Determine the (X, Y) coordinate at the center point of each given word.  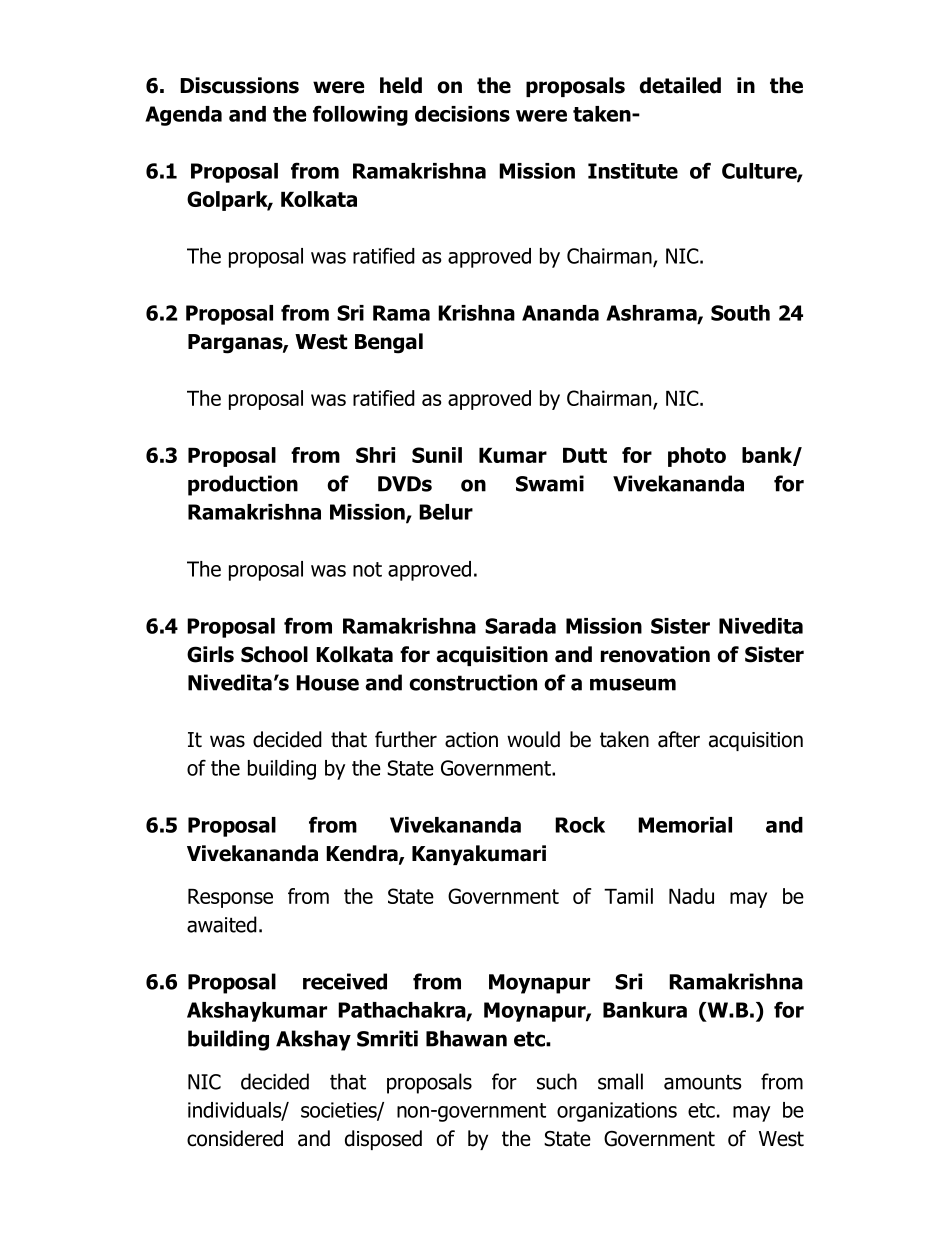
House (327, 683)
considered (235, 1138)
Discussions (239, 85)
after (679, 739)
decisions (462, 114)
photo (697, 457)
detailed (680, 85)
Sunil (437, 455)
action (471, 740)
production (243, 485)
